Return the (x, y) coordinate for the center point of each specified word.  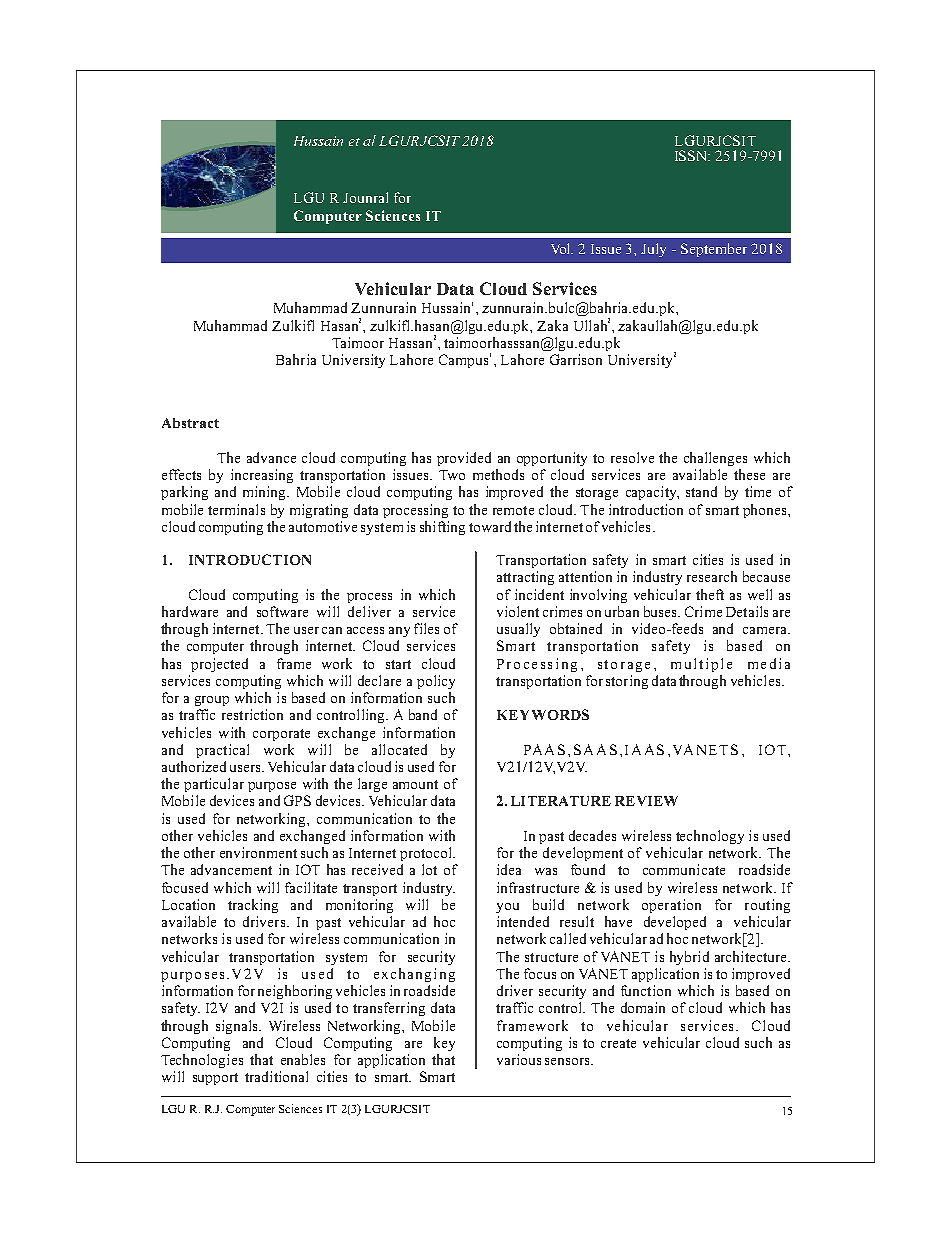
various (519, 1059)
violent (518, 611)
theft (710, 594)
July (653, 250)
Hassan (410, 343)
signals (238, 1027)
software (282, 611)
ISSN (692, 155)
